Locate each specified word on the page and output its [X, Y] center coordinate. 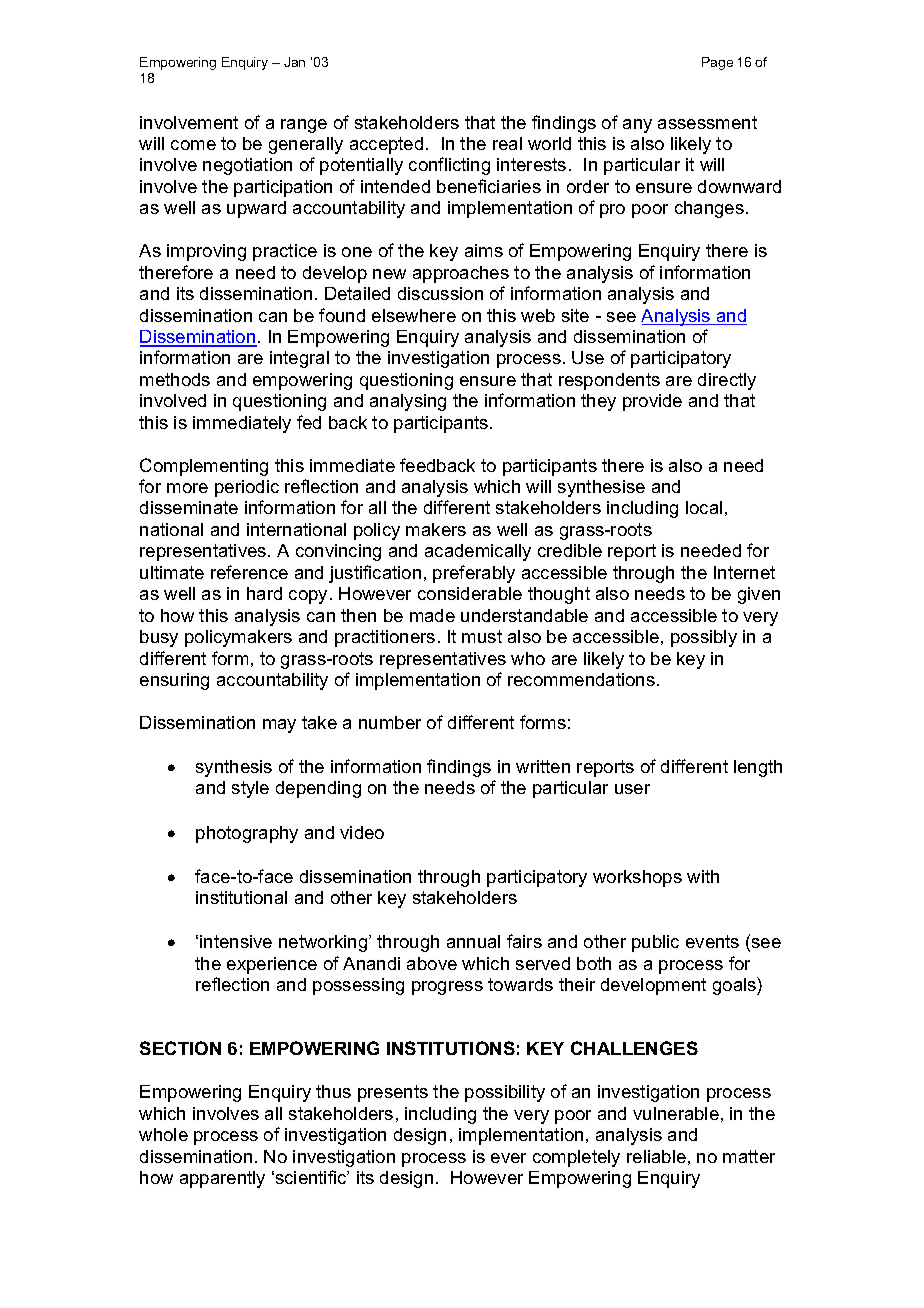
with [703, 876]
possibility [505, 1093]
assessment [707, 122]
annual [473, 941]
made [432, 615]
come [193, 145]
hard [264, 593]
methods [175, 379]
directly [727, 381]
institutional [241, 897]
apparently [222, 1179]
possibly [704, 638]
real [507, 143]
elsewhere [414, 315]
